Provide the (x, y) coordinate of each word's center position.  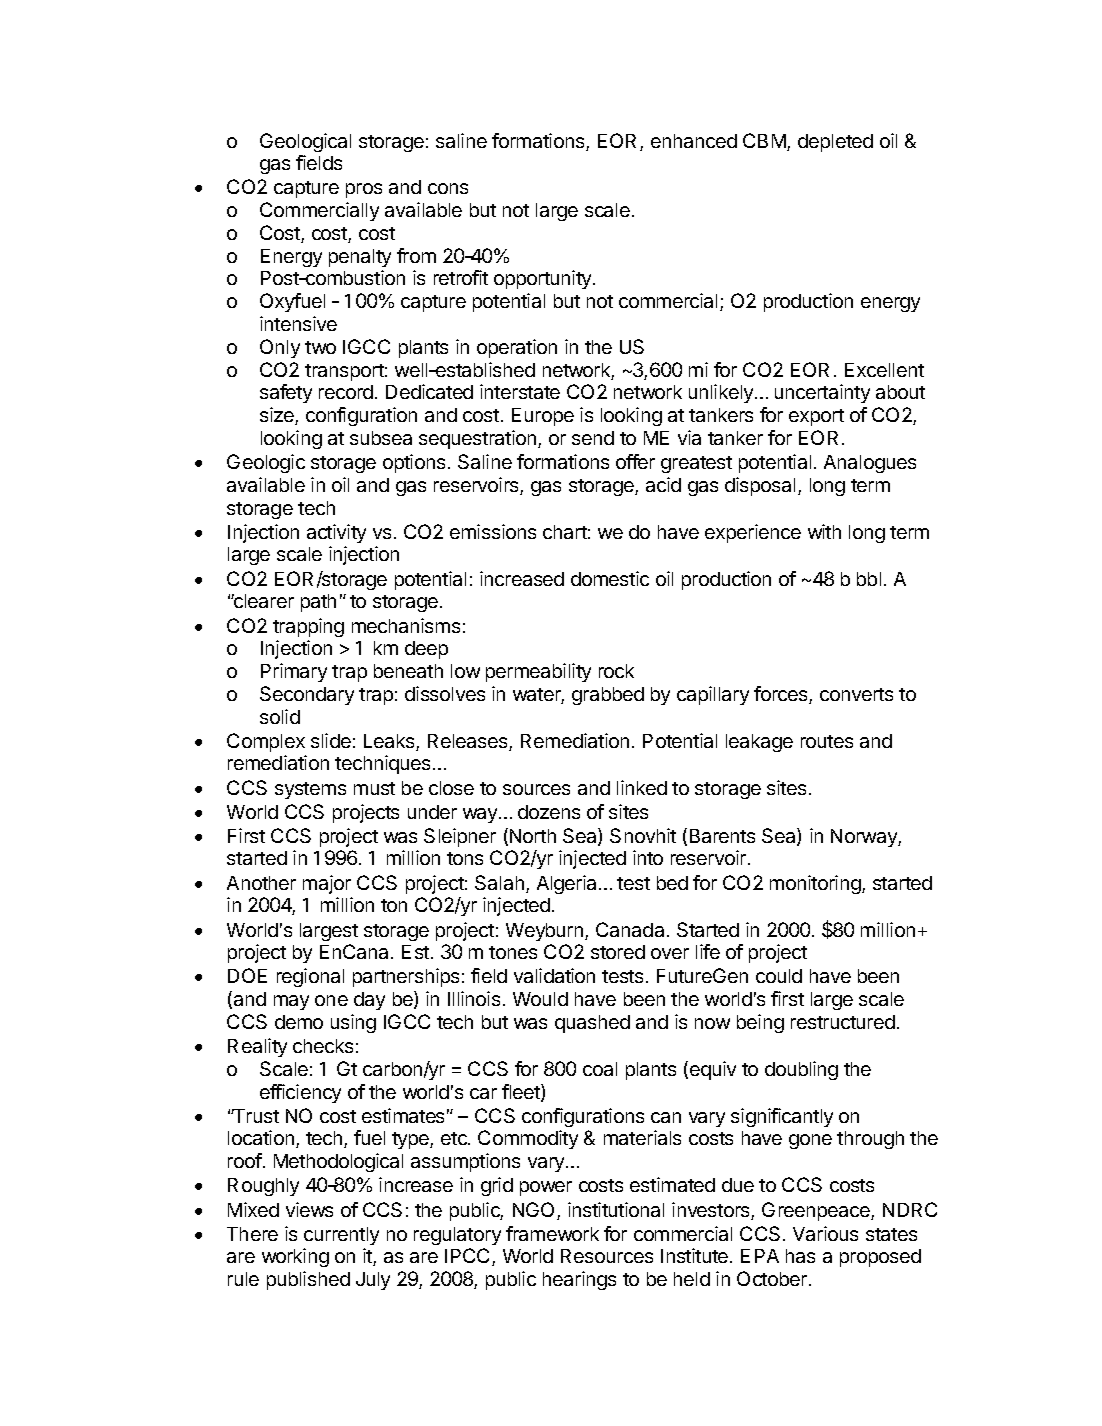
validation (554, 975)
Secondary (307, 695)
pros (364, 190)
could (779, 976)
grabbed (608, 696)
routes (827, 741)
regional (310, 977)
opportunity (544, 279)
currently (341, 1236)
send (593, 438)
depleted (835, 143)
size (278, 416)
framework (552, 1233)
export (816, 417)
